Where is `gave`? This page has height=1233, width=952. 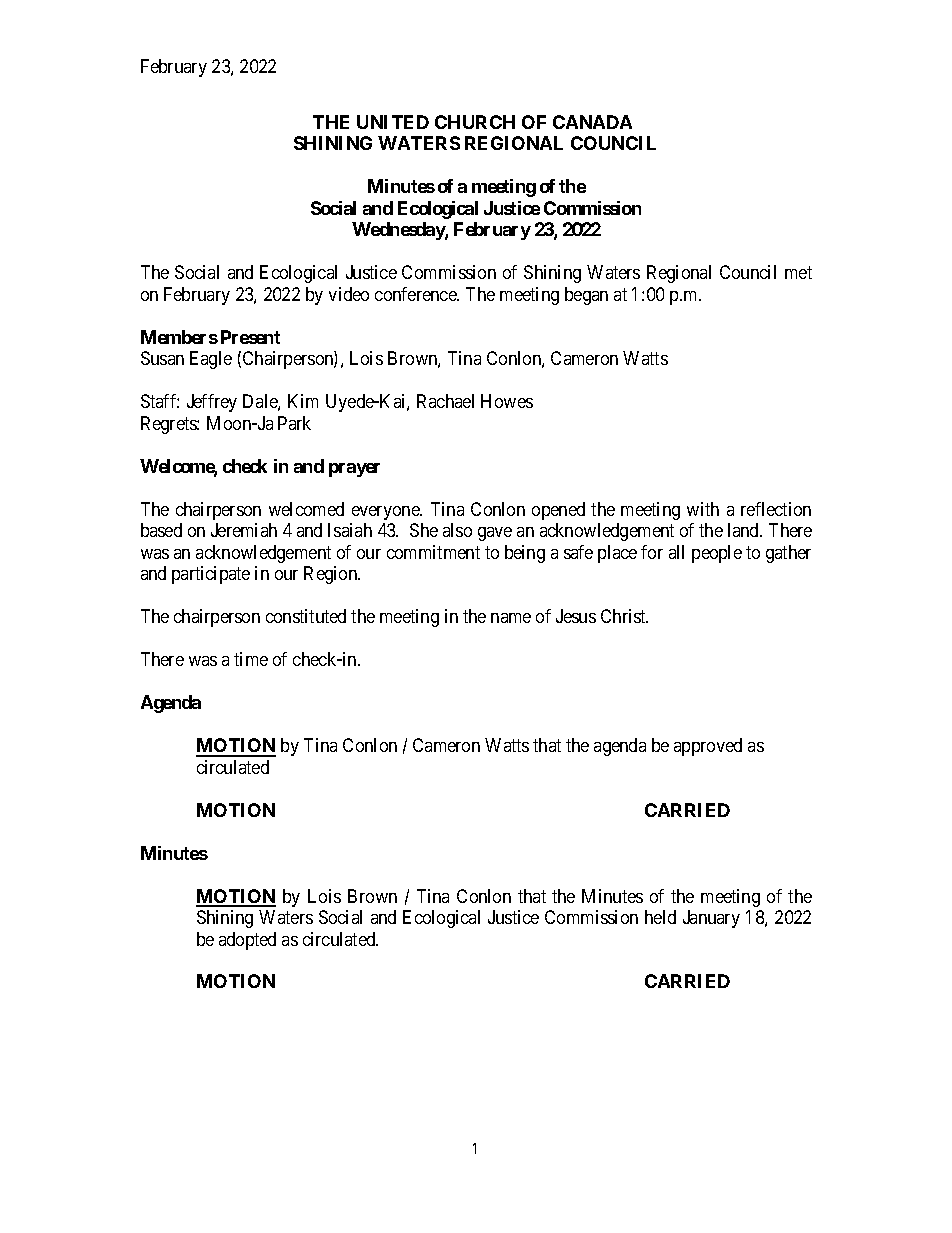 gave is located at coordinates (495, 534).
